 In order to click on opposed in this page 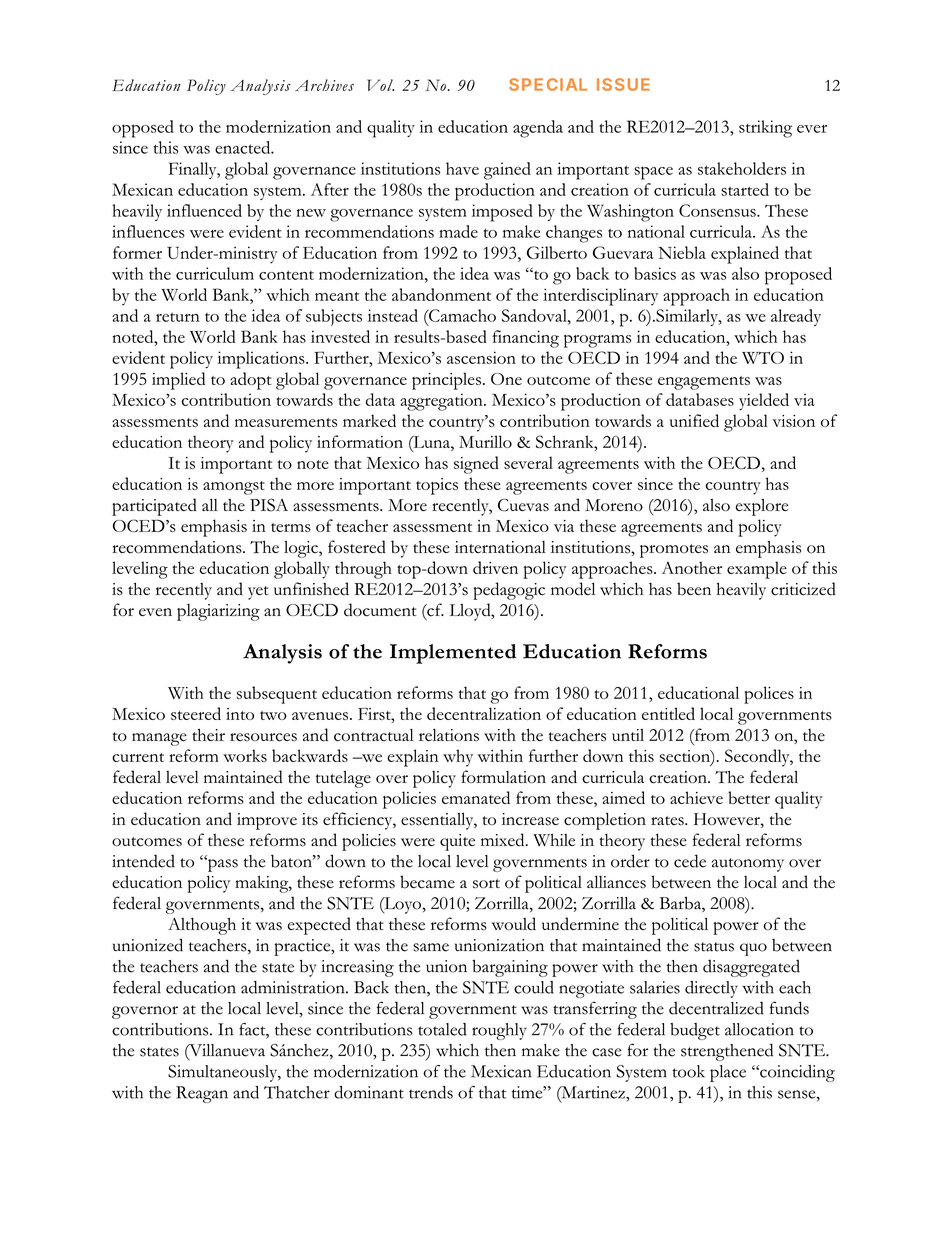, I will do `click(143, 129)`.
